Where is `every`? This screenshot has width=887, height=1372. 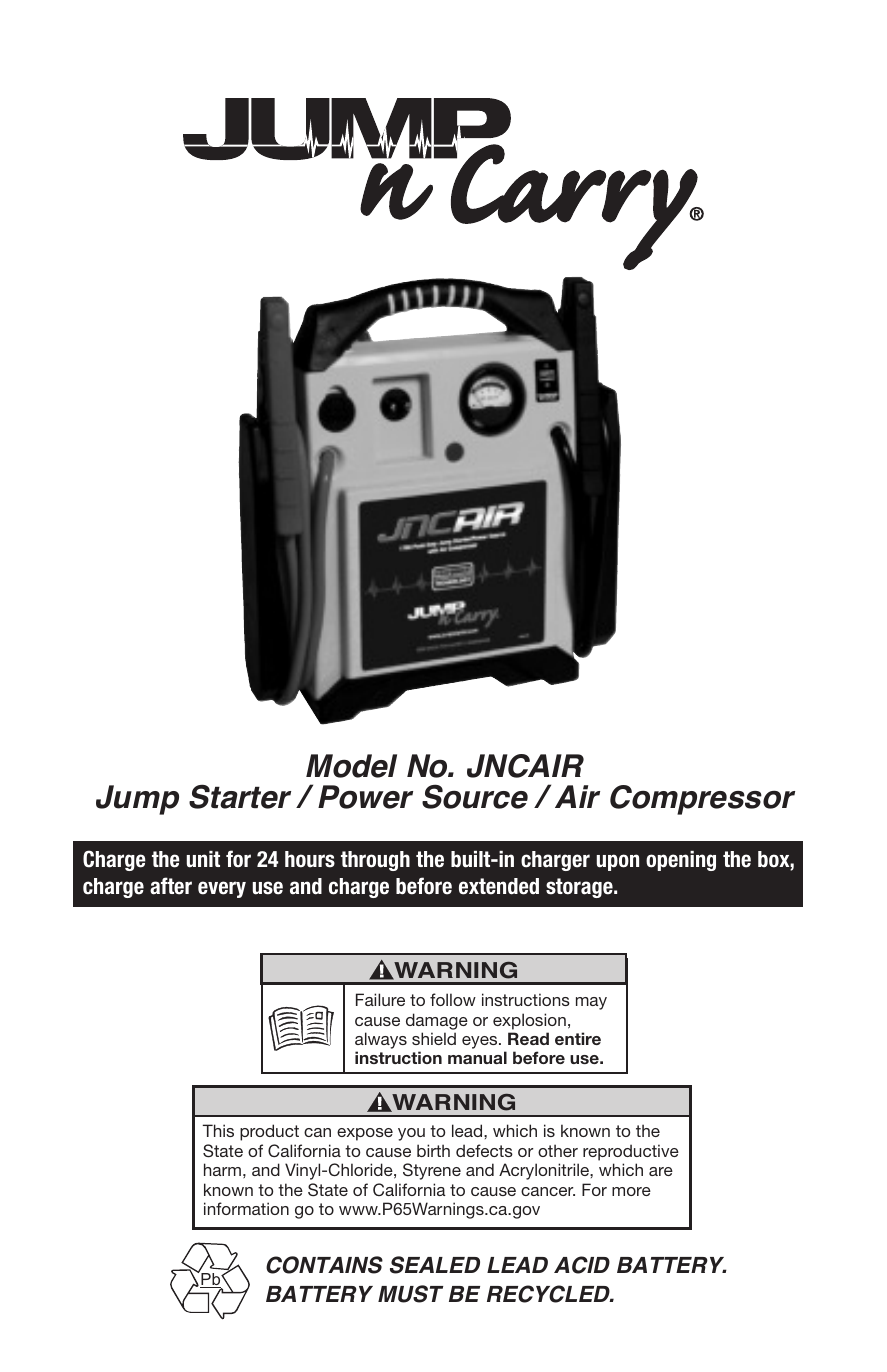
every is located at coordinates (222, 889).
